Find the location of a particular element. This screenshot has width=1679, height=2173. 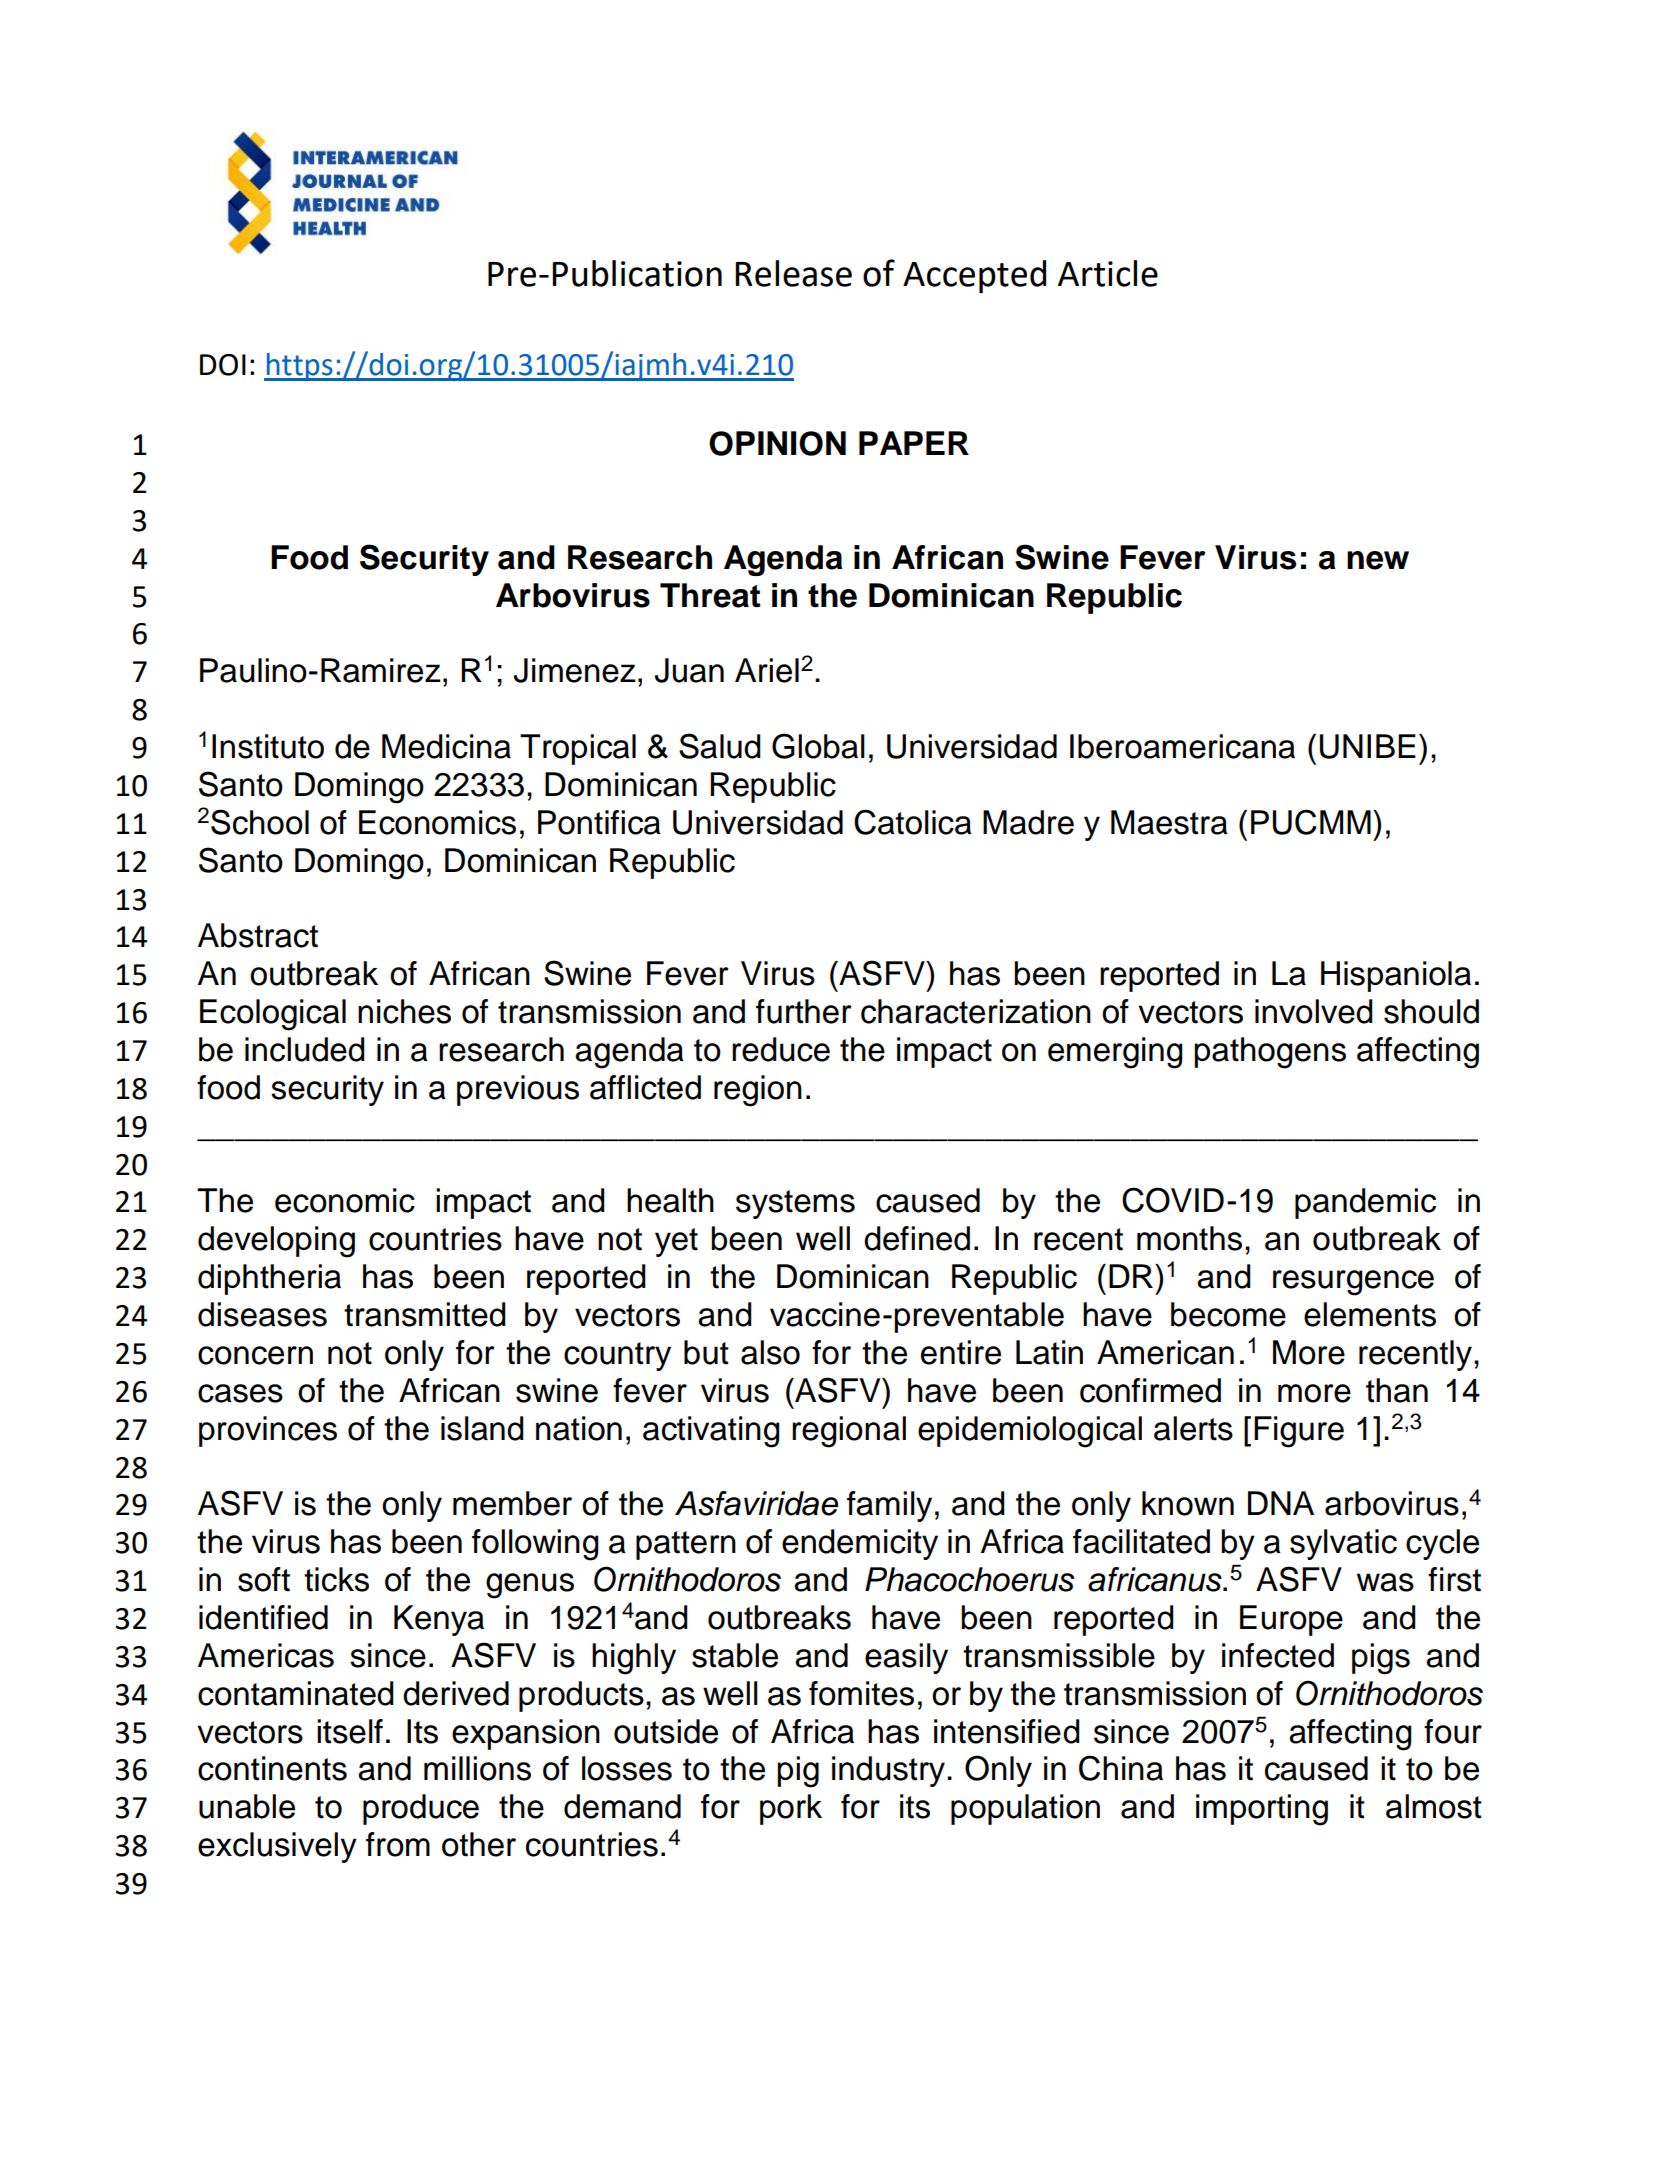

Release is located at coordinates (793, 273).
